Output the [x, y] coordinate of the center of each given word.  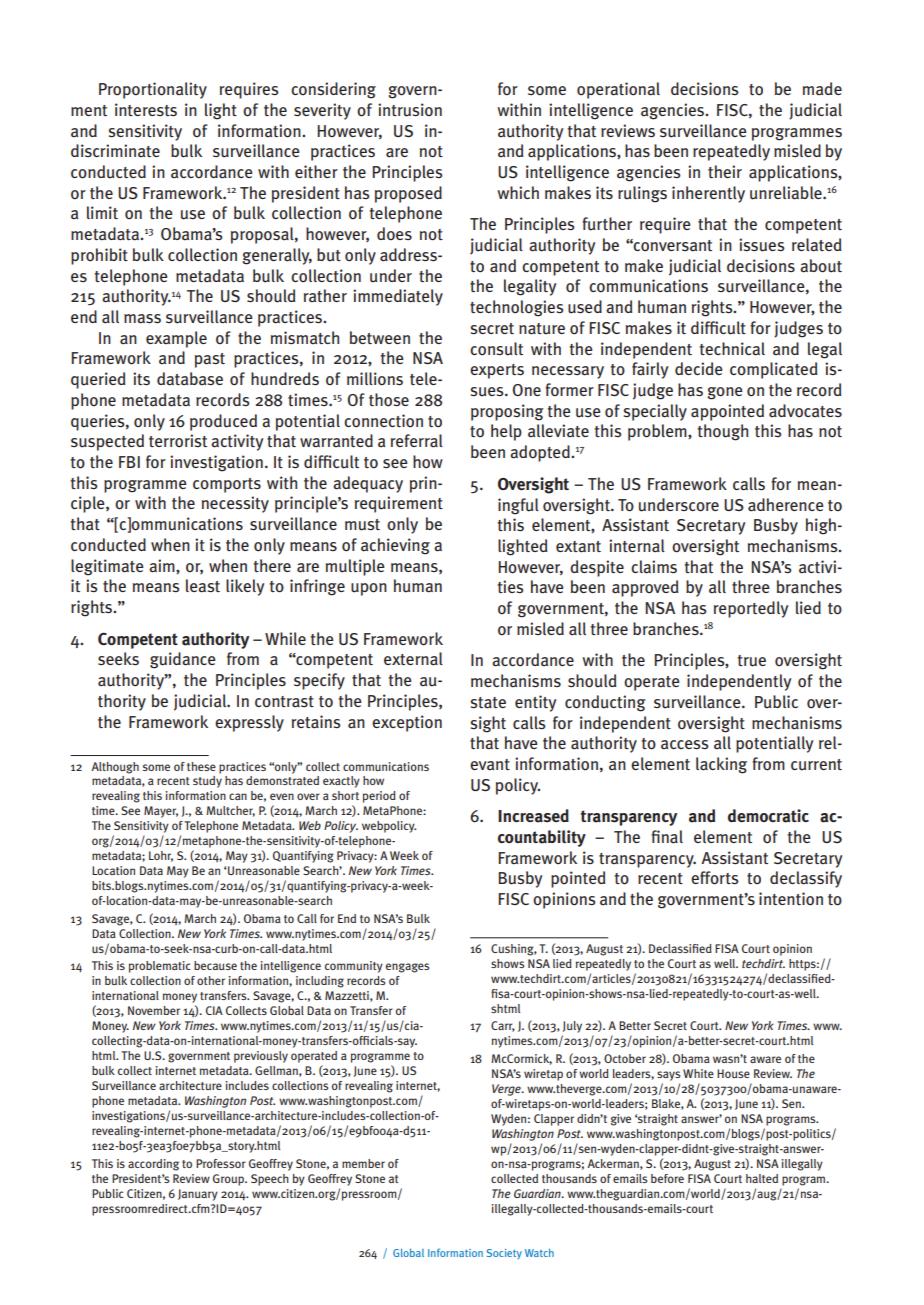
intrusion [410, 110]
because [215, 965]
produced [223, 422]
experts [497, 371]
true [751, 661]
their [725, 171]
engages [407, 968]
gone [725, 393]
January [198, 1195]
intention [791, 899]
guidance [183, 660]
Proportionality [153, 90]
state [488, 703]
